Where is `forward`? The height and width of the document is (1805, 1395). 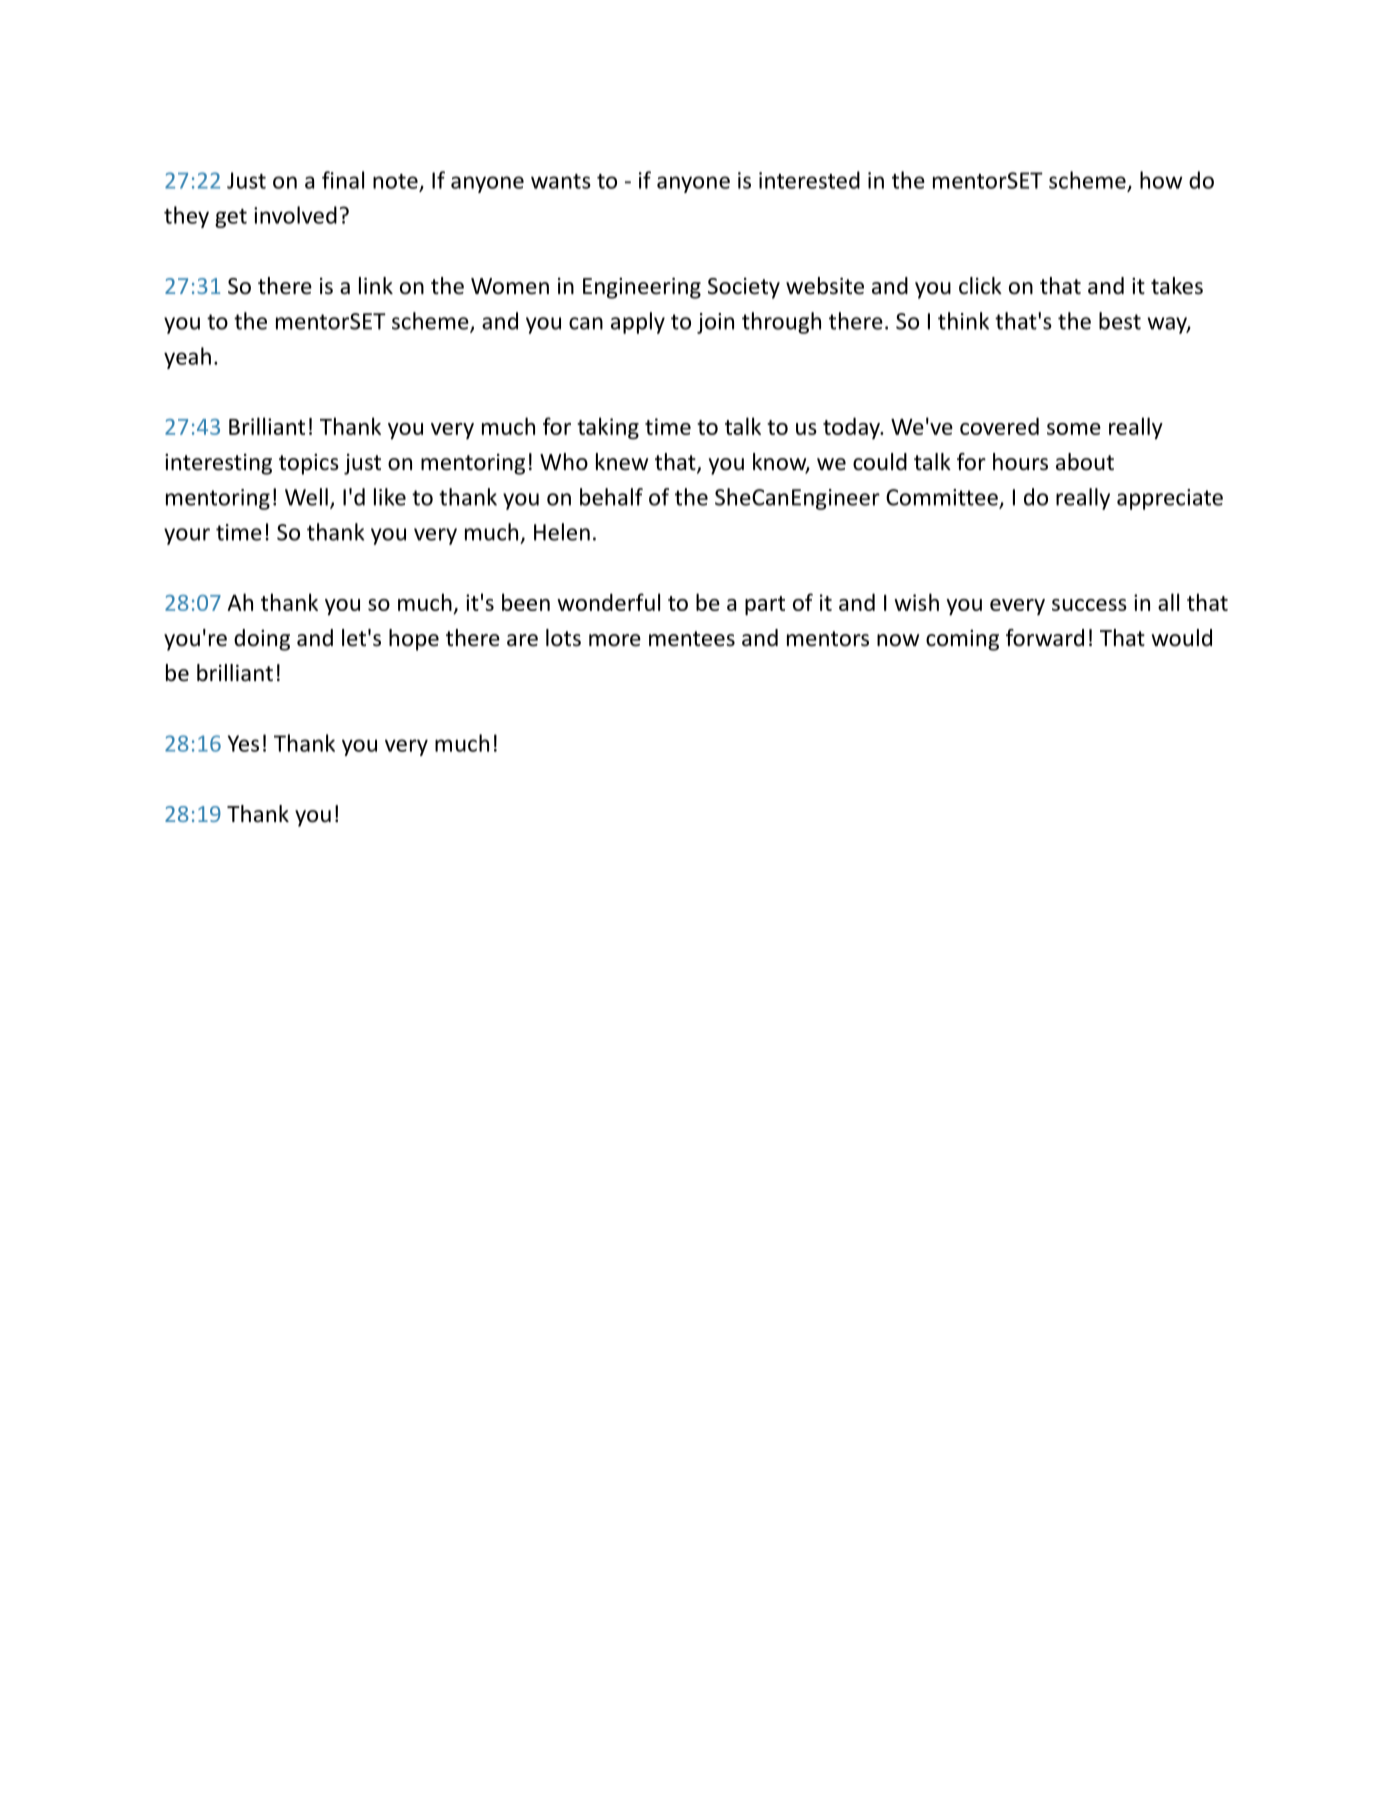
forward is located at coordinates (1045, 638).
